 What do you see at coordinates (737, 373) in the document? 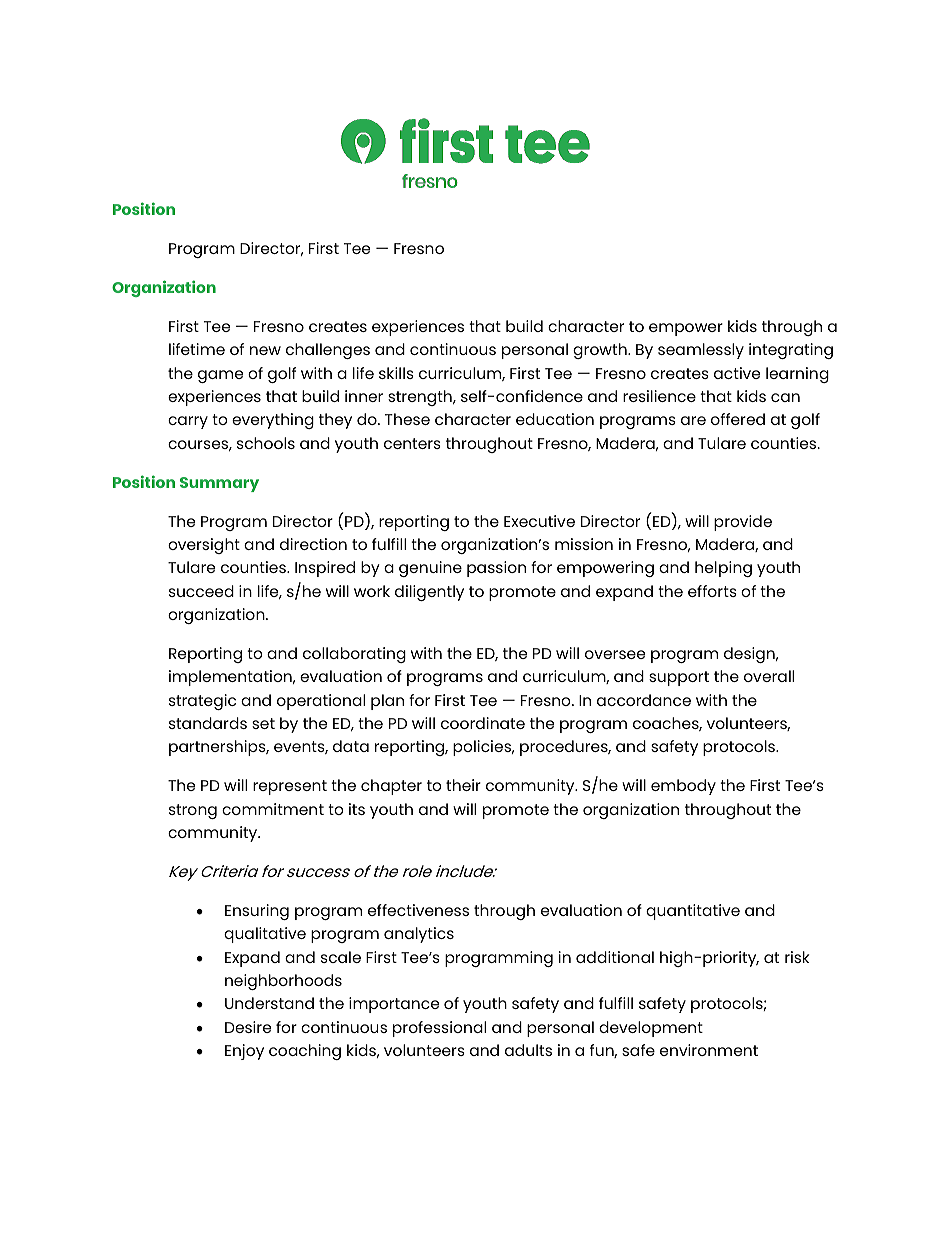
I see `active` at bounding box center [737, 373].
